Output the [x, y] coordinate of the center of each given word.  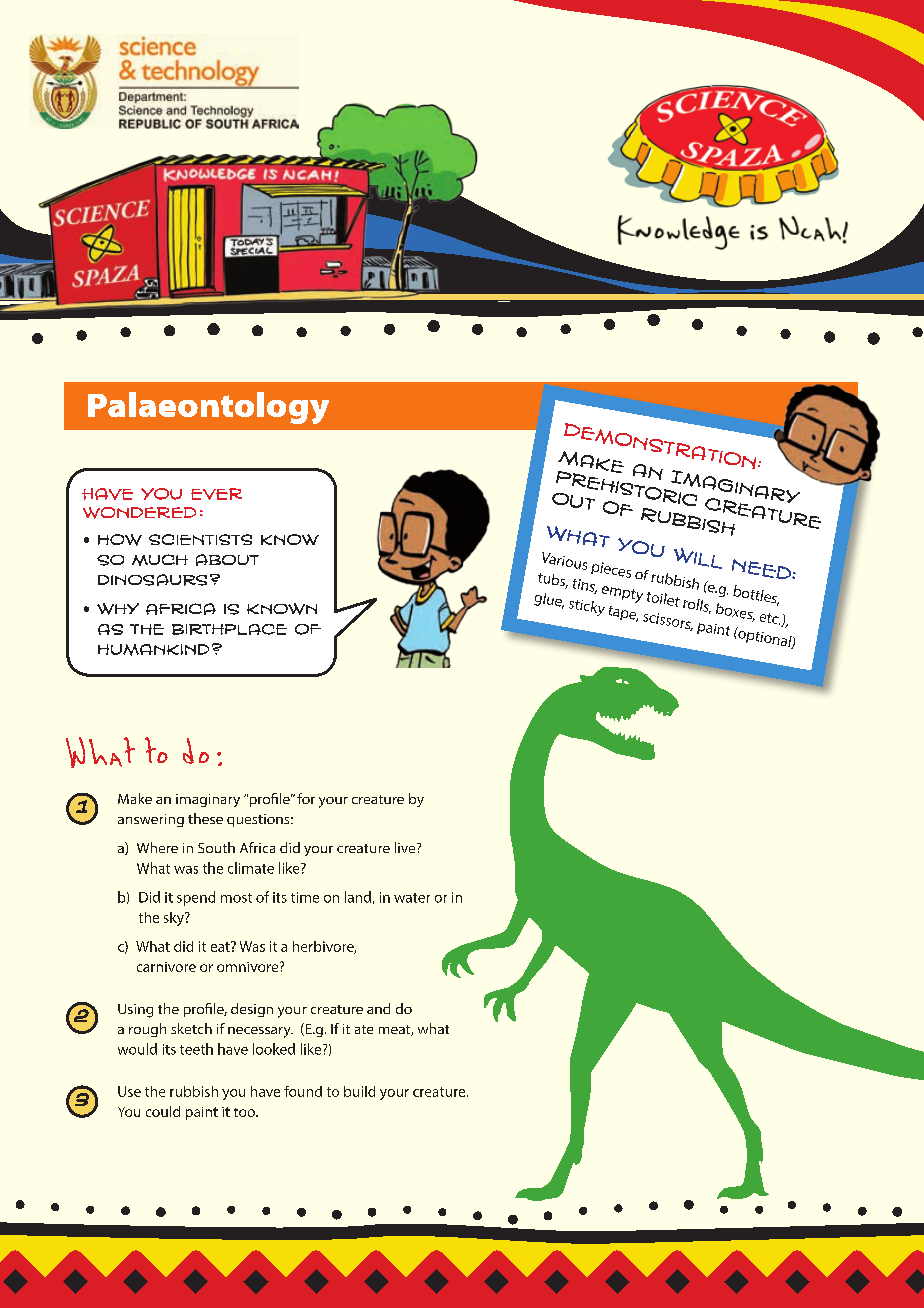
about [227, 560]
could [163, 1111]
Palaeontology [208, 408]
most [236, 898]
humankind [153, 650]
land [358, 897]
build [359, 1091]
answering [151, 820]
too [246, 1112]
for [306, 798]
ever [216, 494]
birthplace [229, 629]
